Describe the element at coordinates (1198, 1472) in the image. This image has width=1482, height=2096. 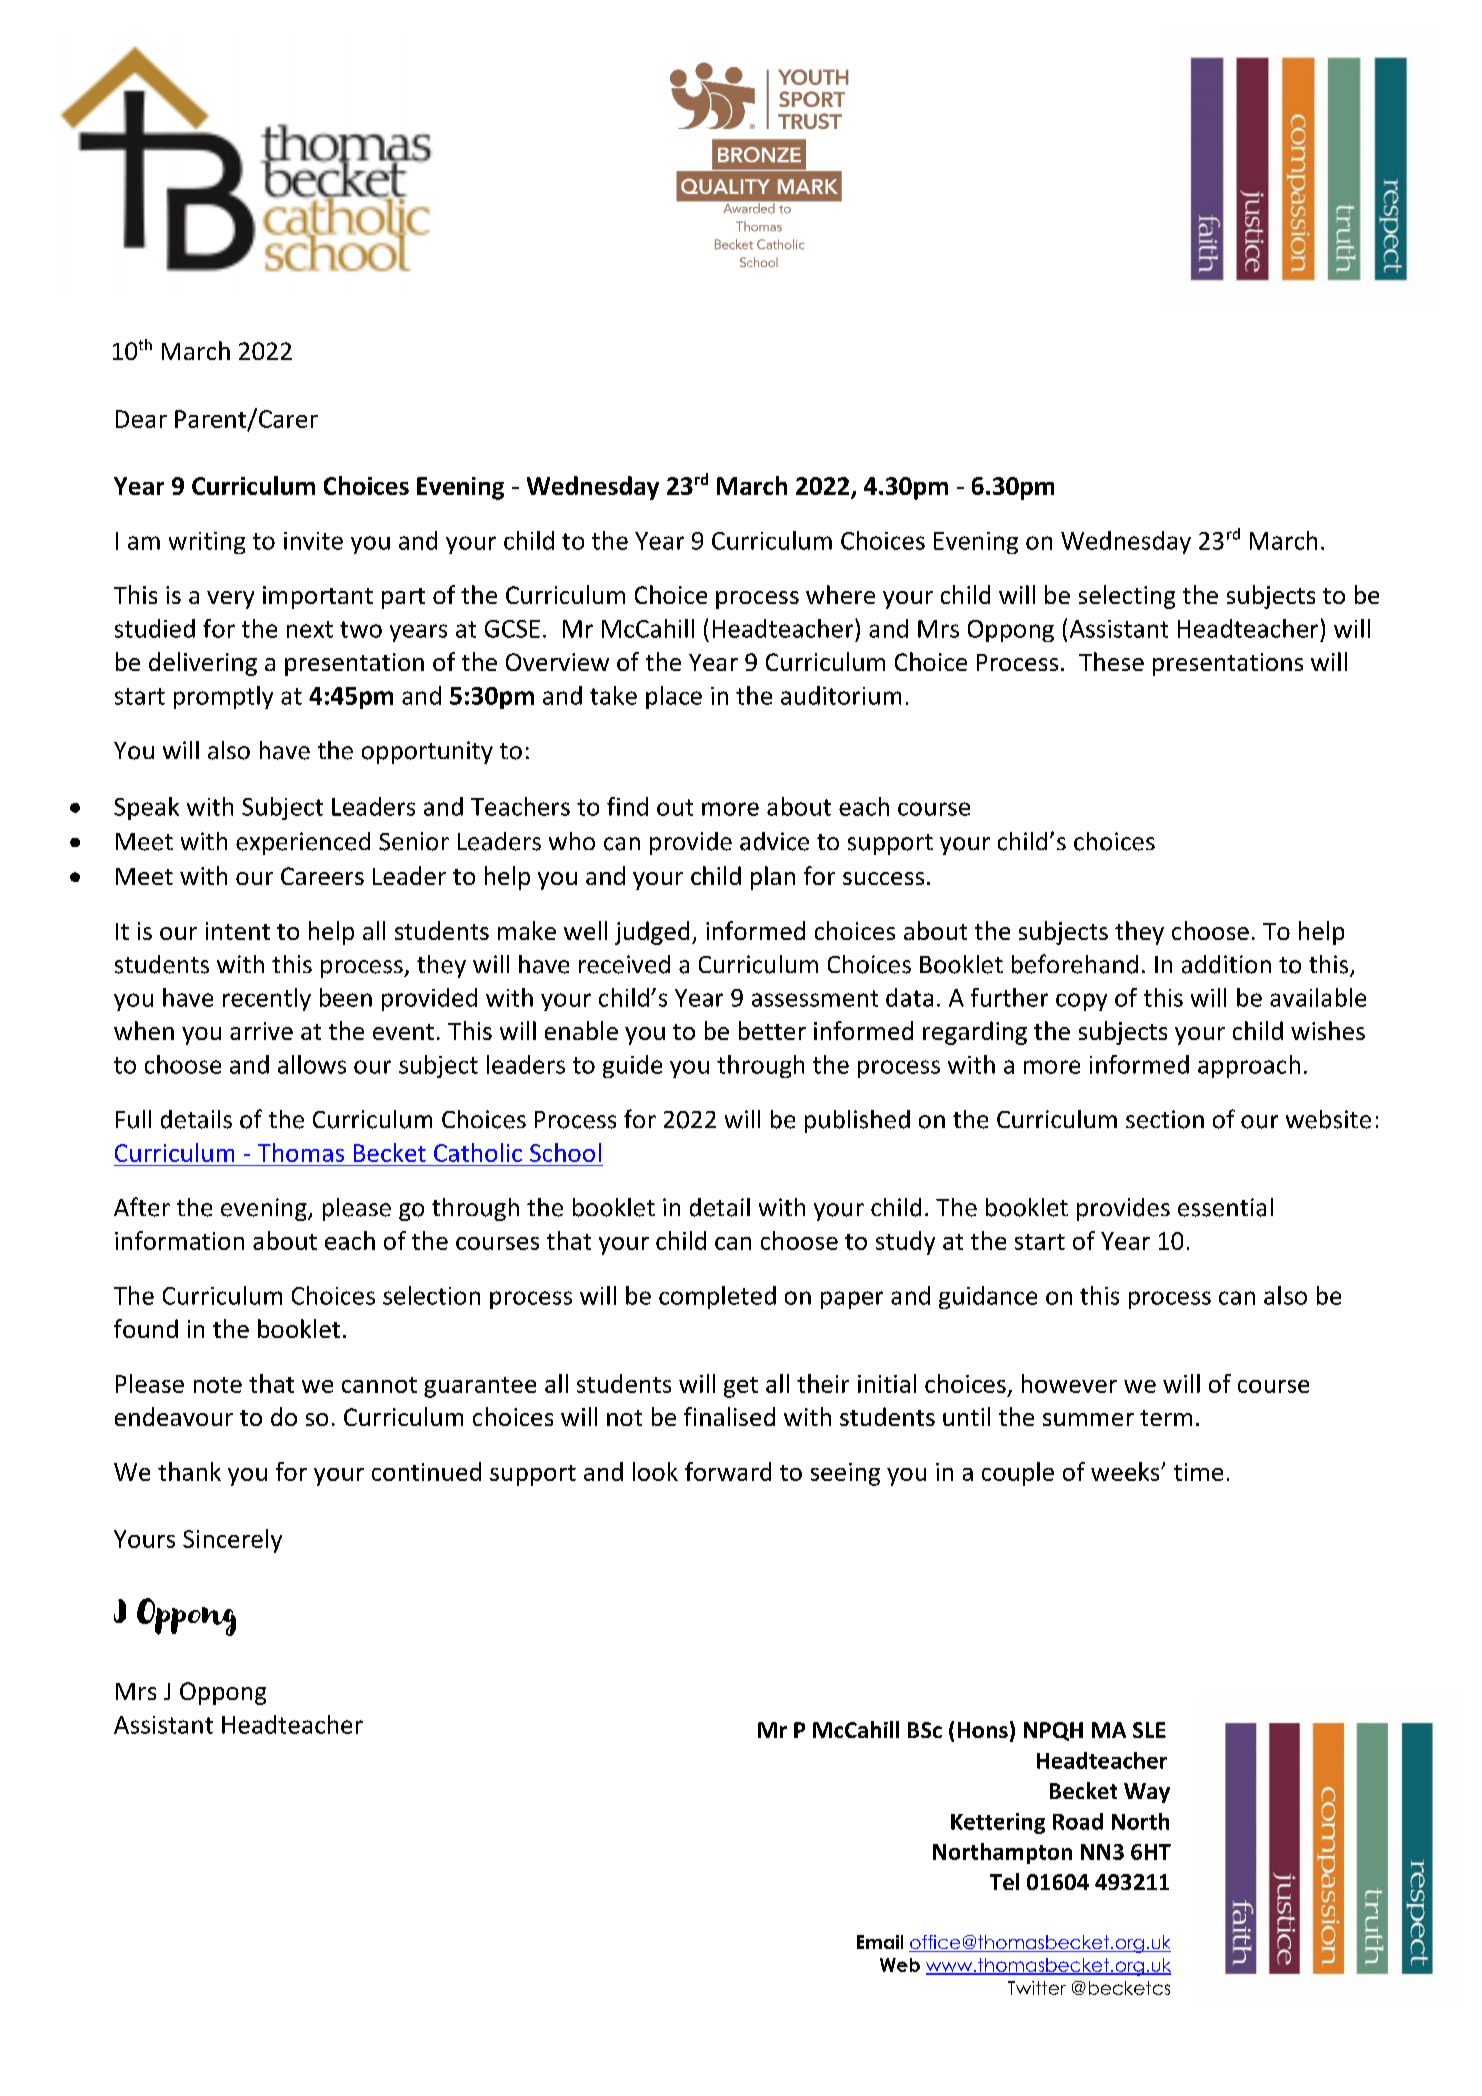
I see `time` at that location.
